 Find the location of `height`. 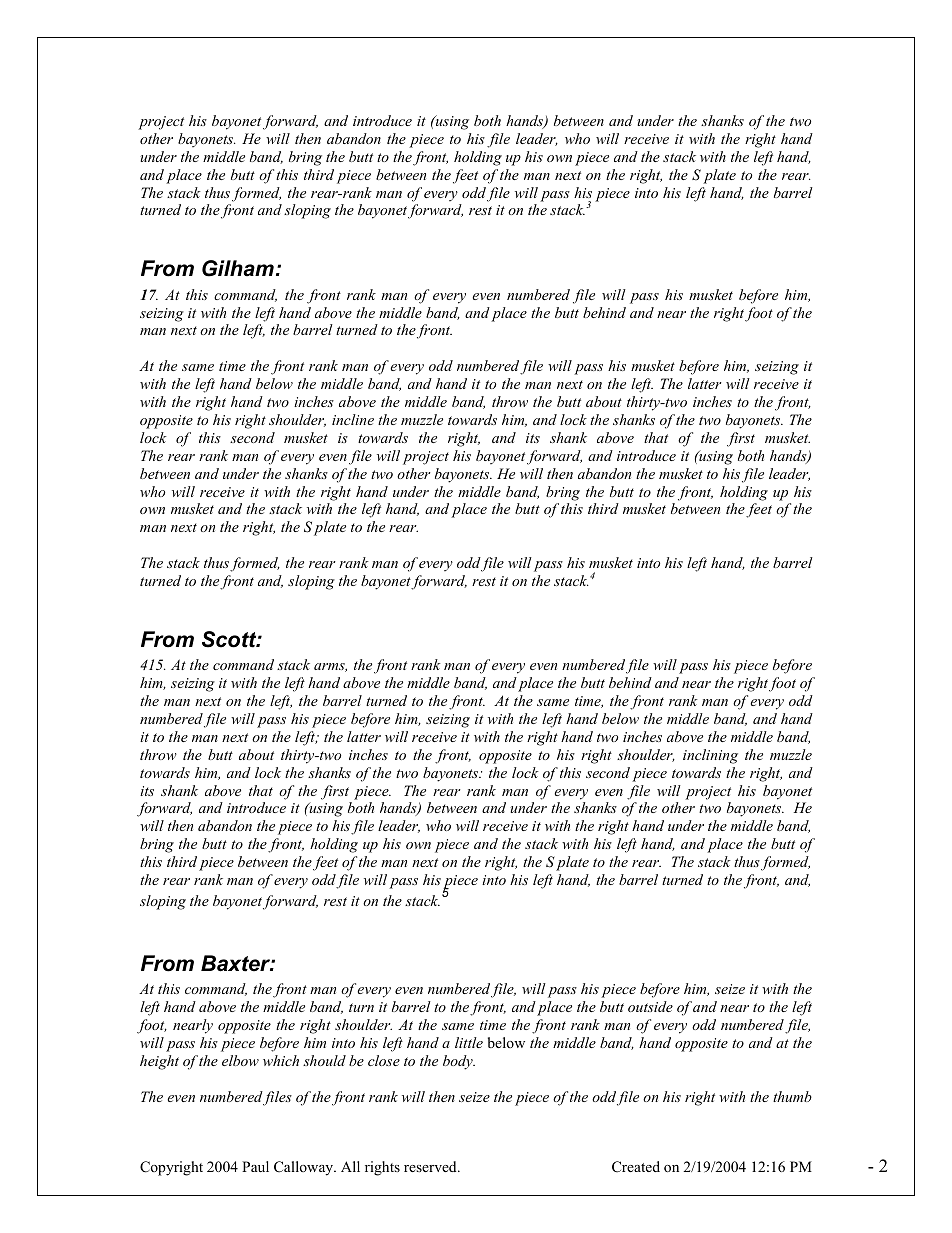

height is located at coordinates (159, 1062).
